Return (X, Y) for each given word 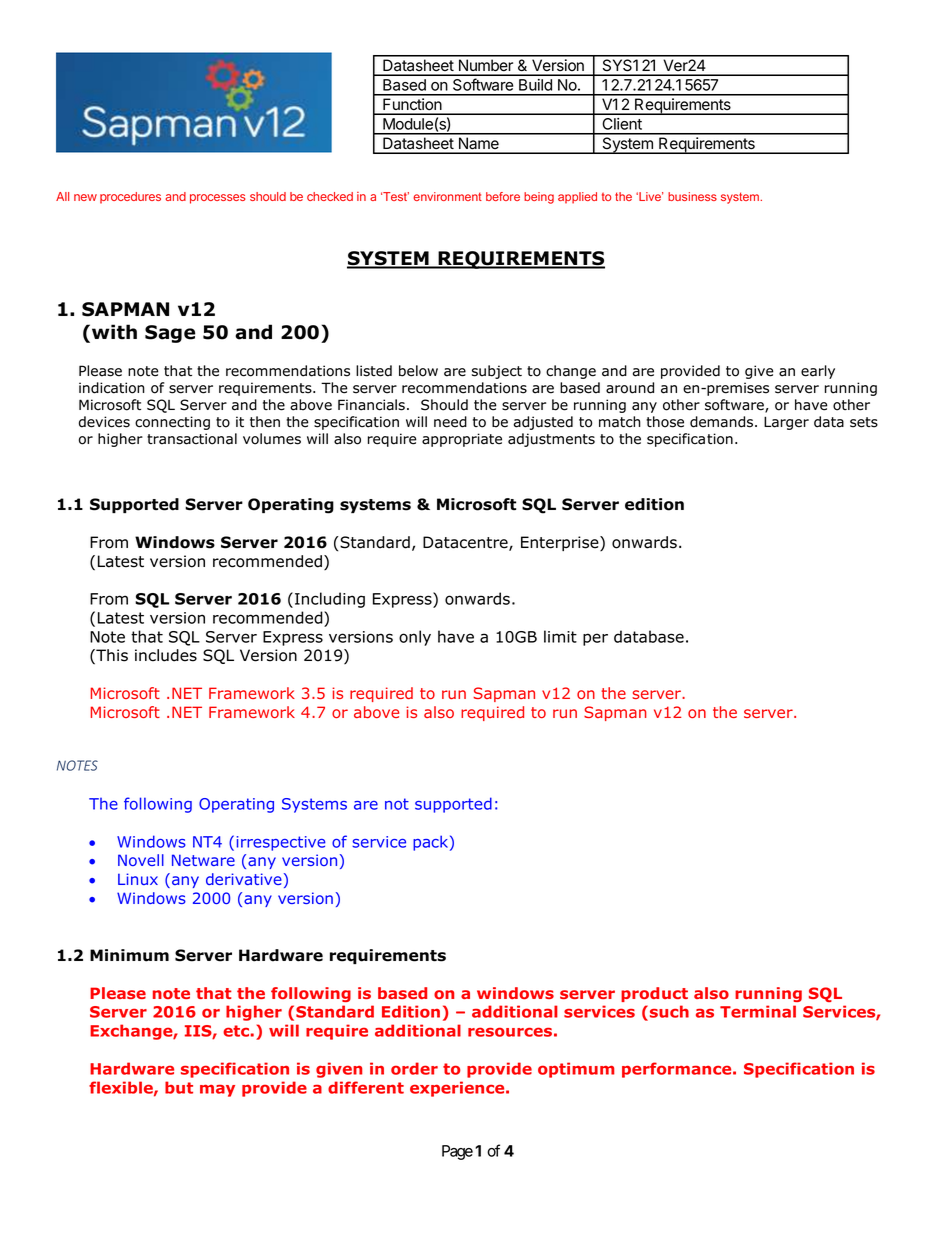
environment (447, 196)
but (179, 1087)
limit (560, 636)
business (692, 196)
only (415, 638)
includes (166, 655)
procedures (130, 198)
